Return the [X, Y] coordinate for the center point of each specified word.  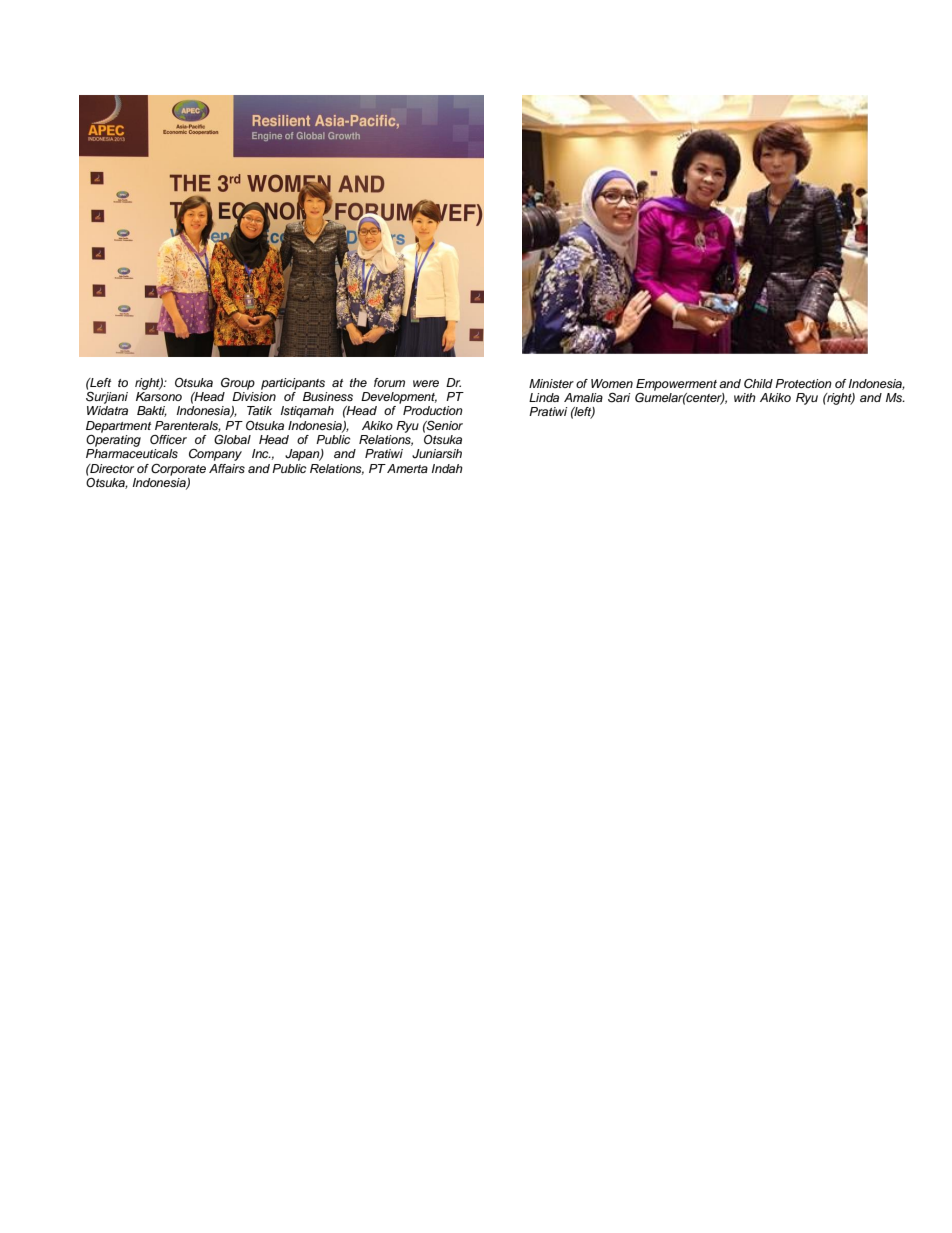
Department [118, 427]
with [745, 397]
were [426, 383]
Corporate [178, 469]
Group [238, 384]
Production [433, 410]
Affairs [227, 468]
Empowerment [676, 386]
